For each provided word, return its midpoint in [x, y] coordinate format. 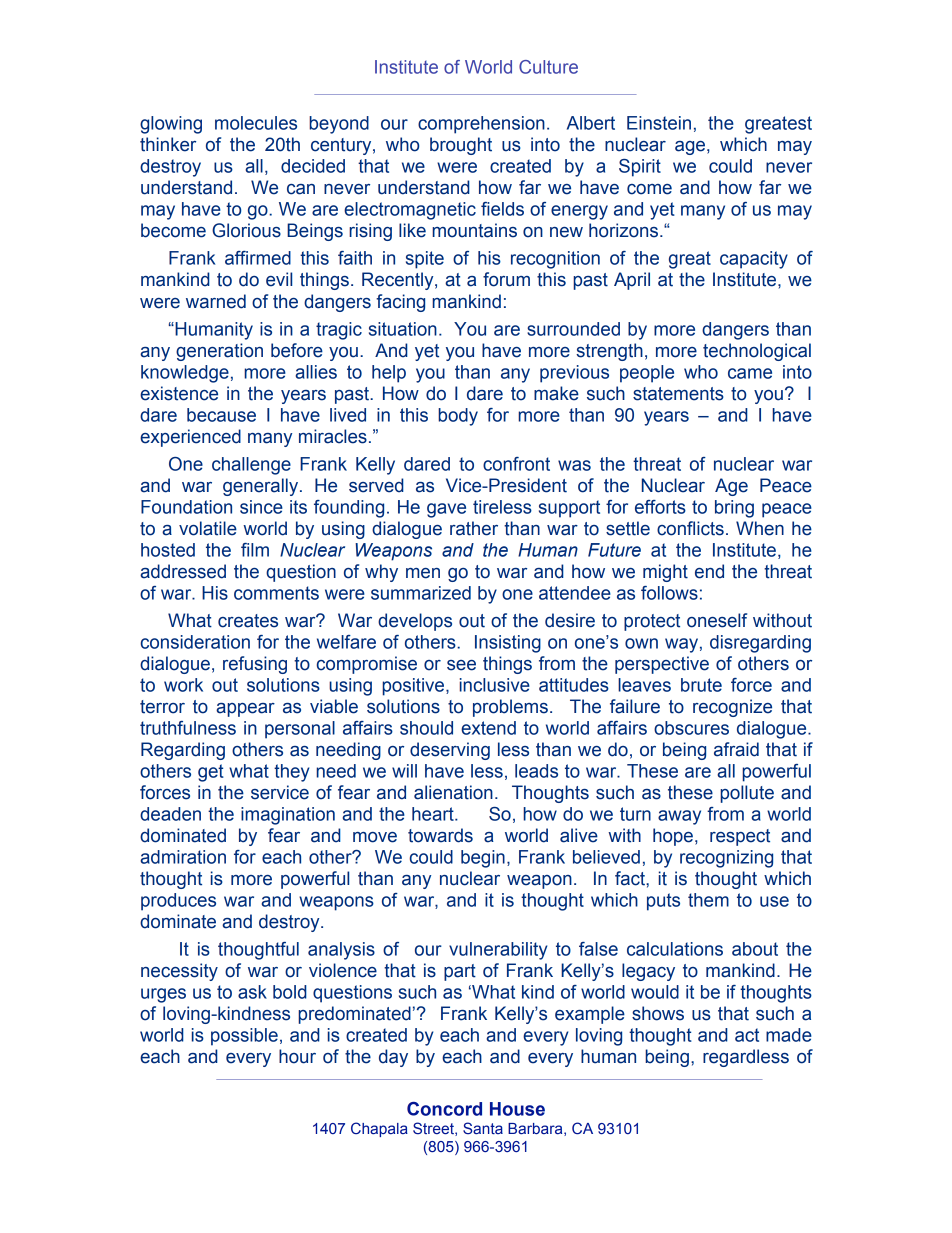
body [458, 417]
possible [244, 1037]
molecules [256, 123]
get [211, 773]
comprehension [481, 125]
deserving [450, 751]
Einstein [659, 123]
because [221, 415]
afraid [736, 749]
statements [678, 394]
